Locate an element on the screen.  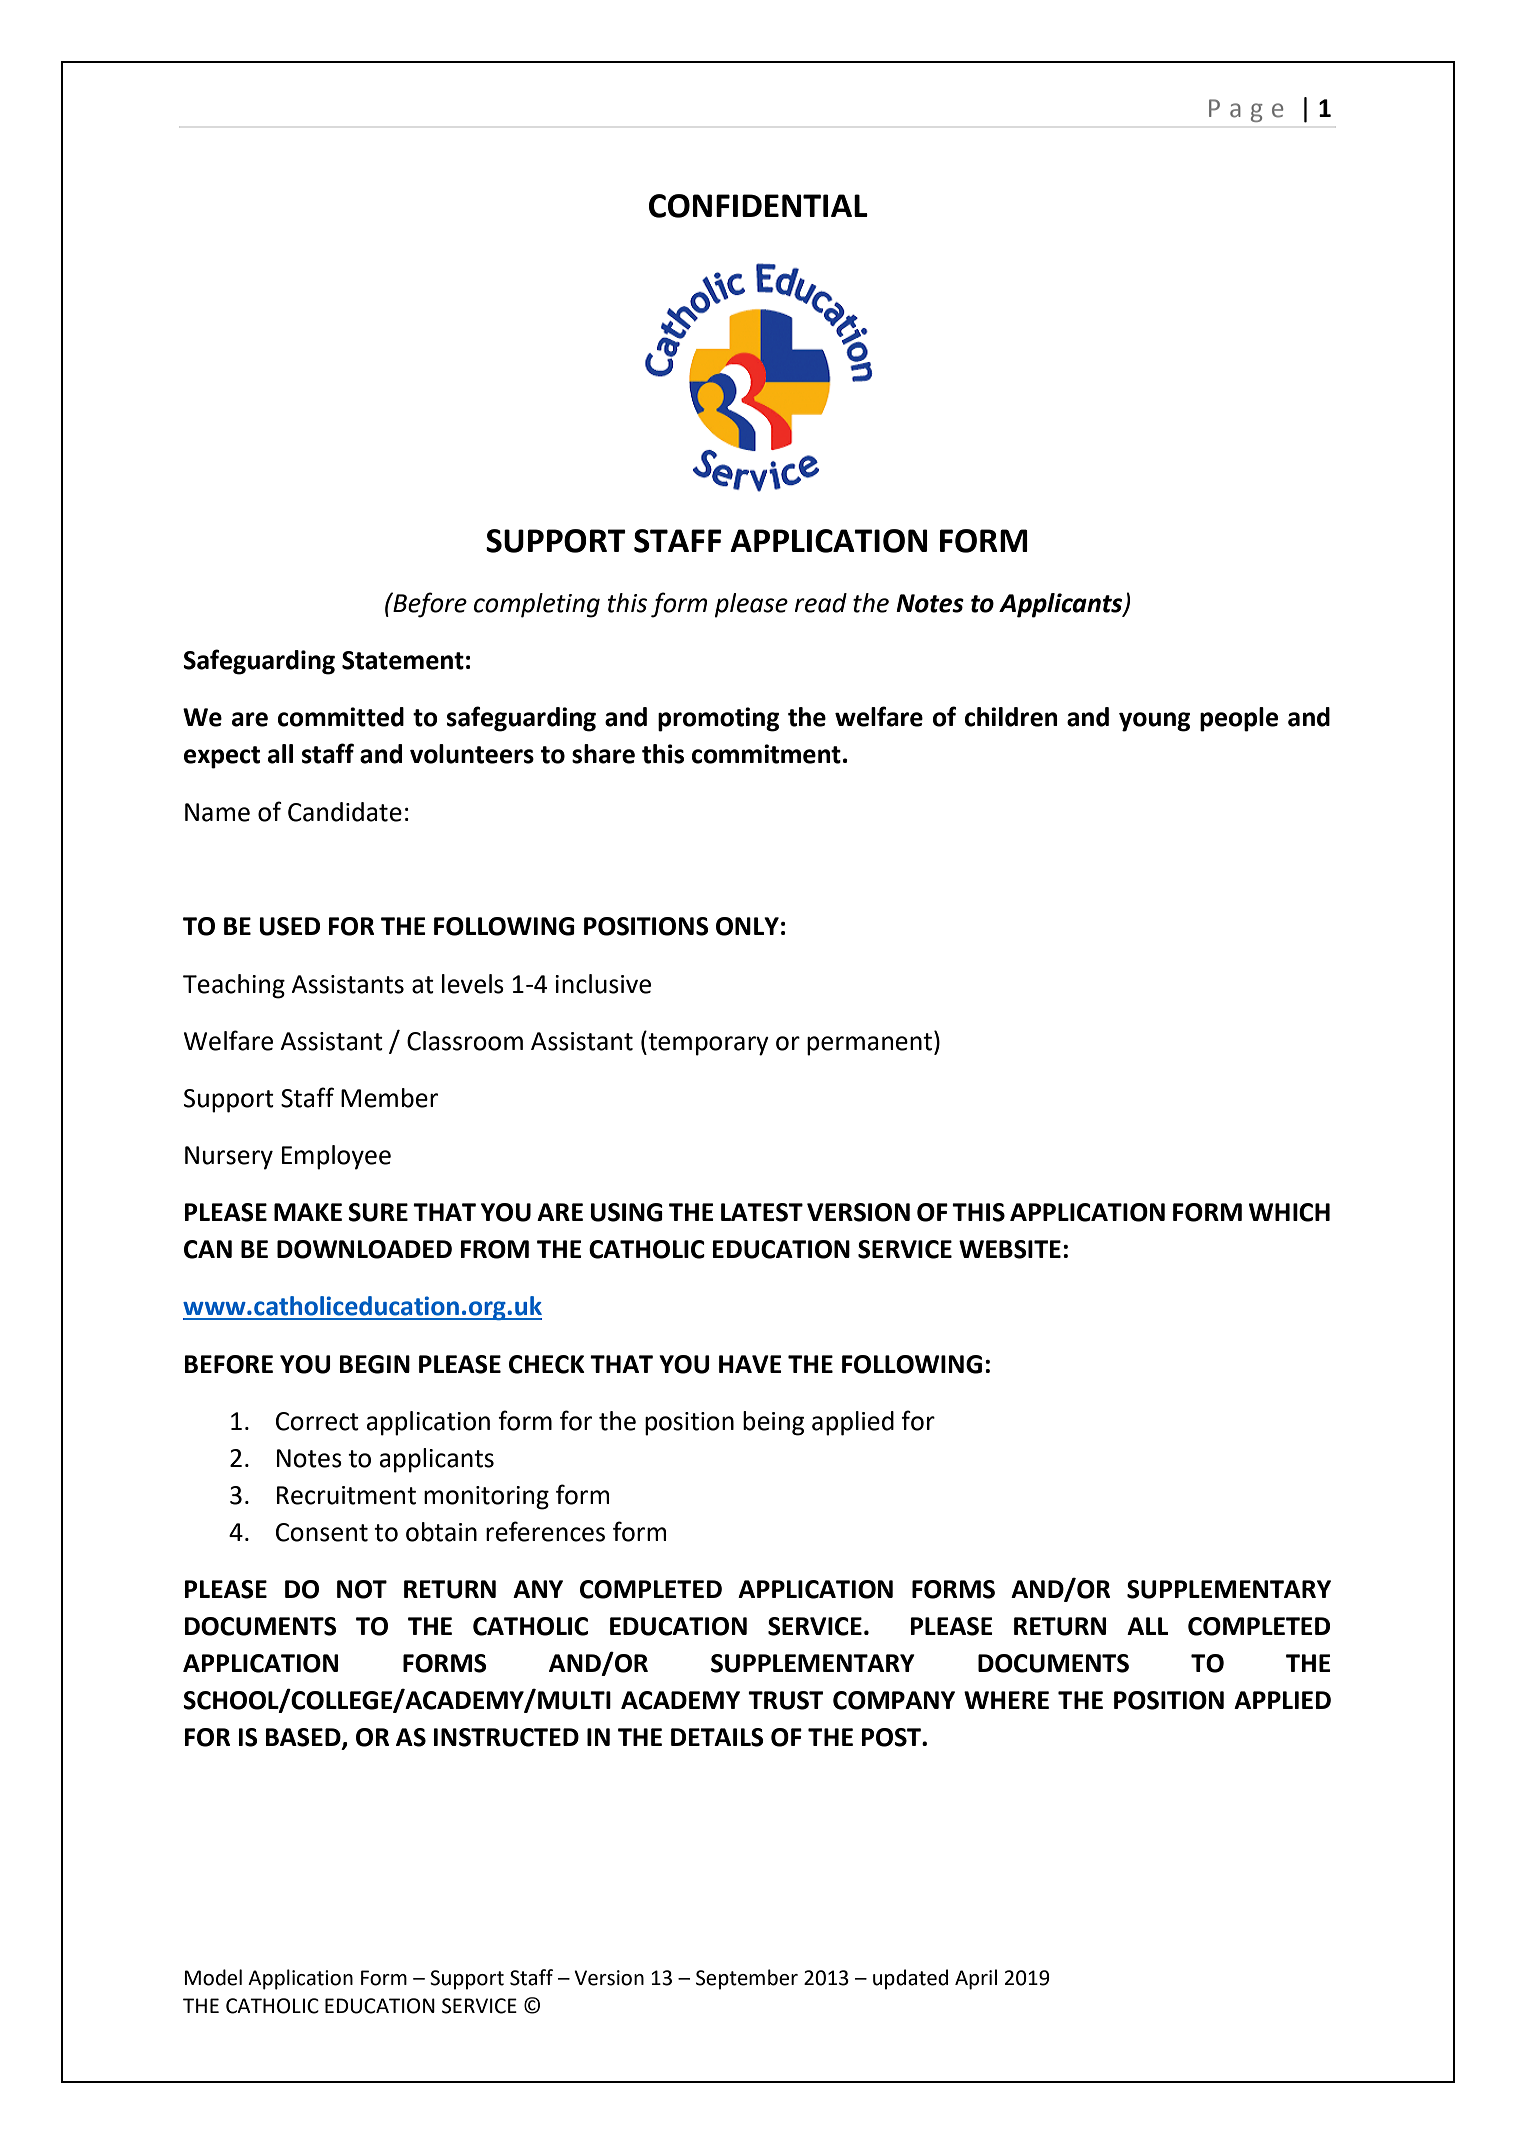
read is located at coordinates (821, 603).
